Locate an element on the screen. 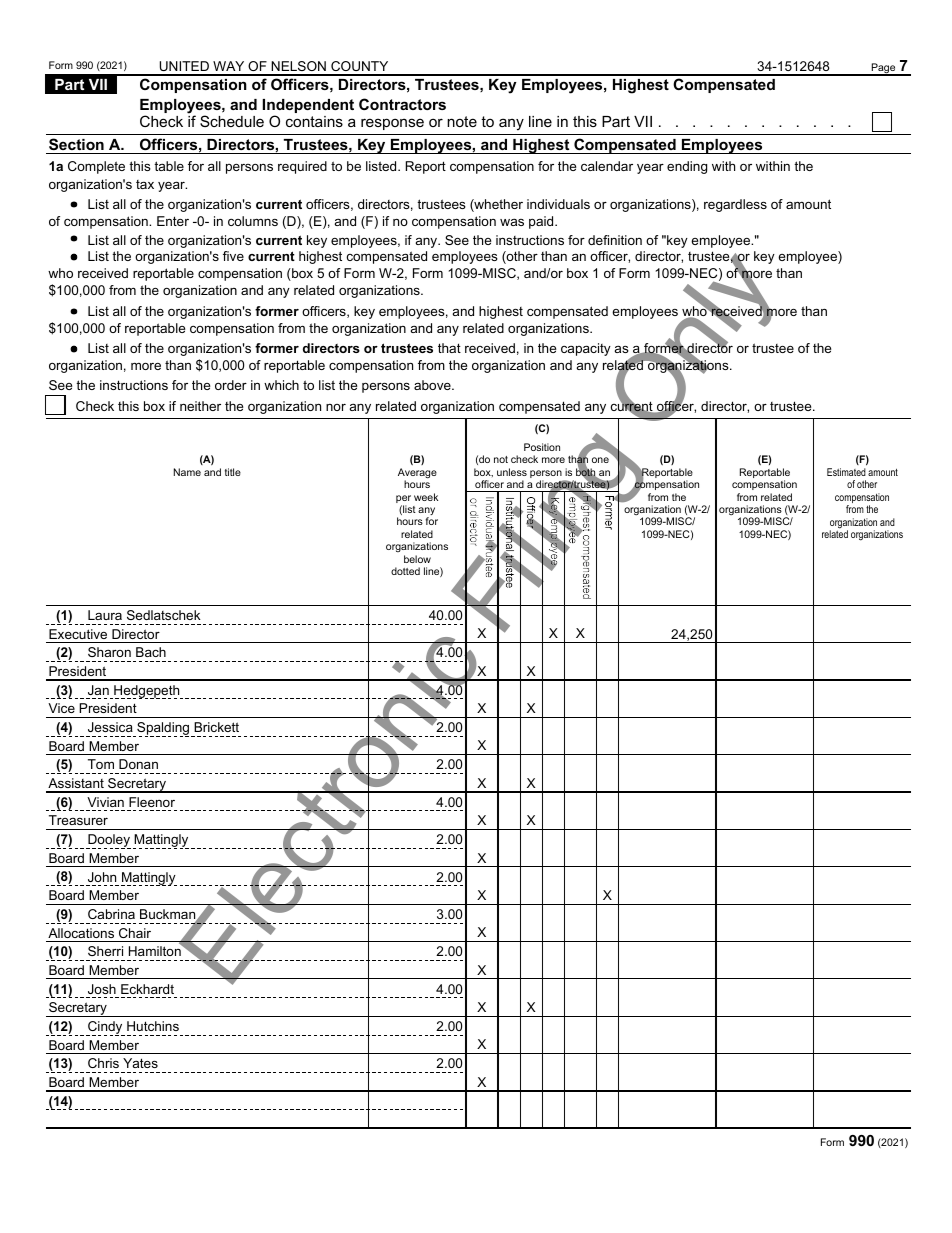 Image resolution: width=952 pixels, height=1233 pixels. order is located at coordinates (231, 385).
